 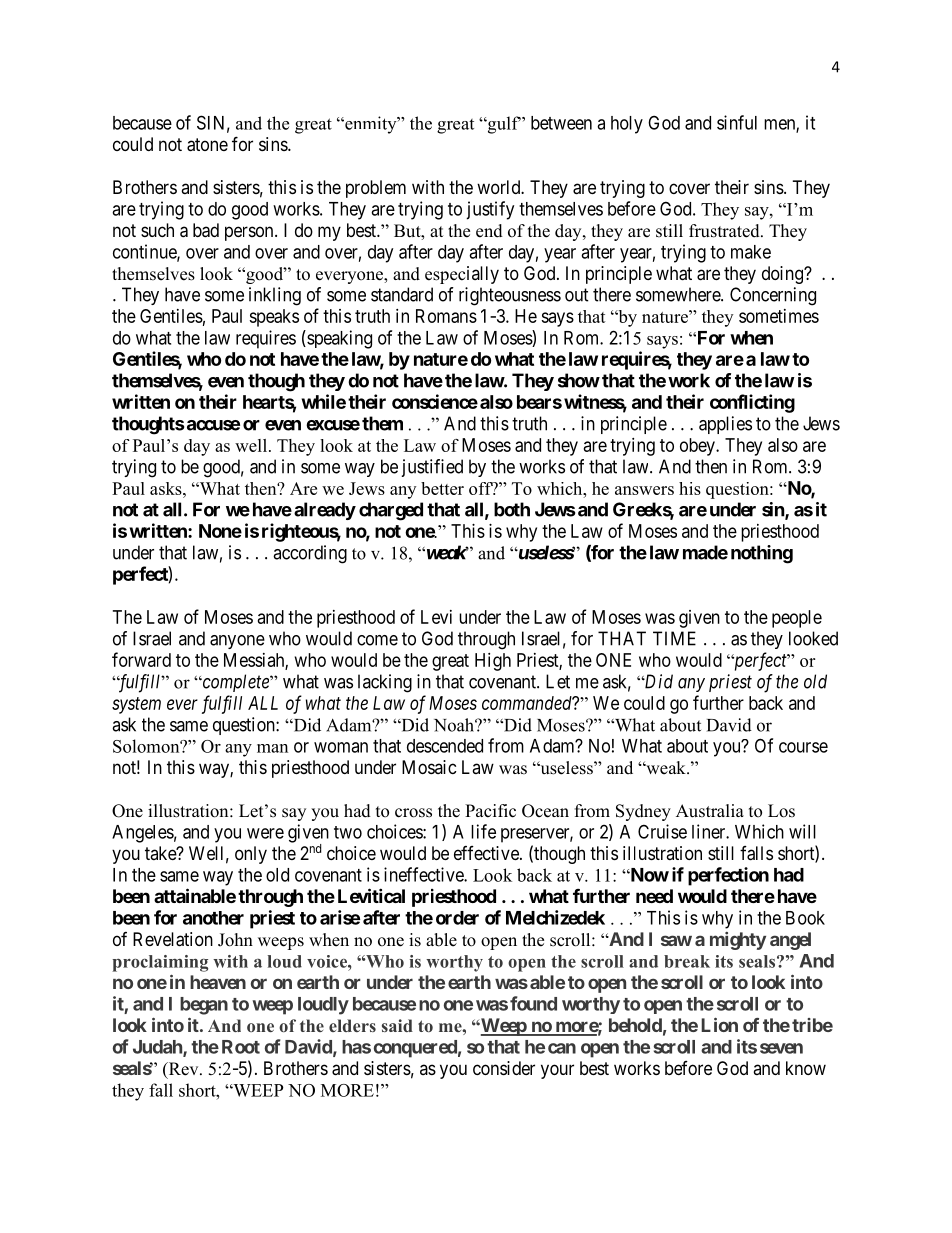 What do you see at coordinates (167, 488) in the screenshot?
I see `asks` at bounding box center [167, 488].
